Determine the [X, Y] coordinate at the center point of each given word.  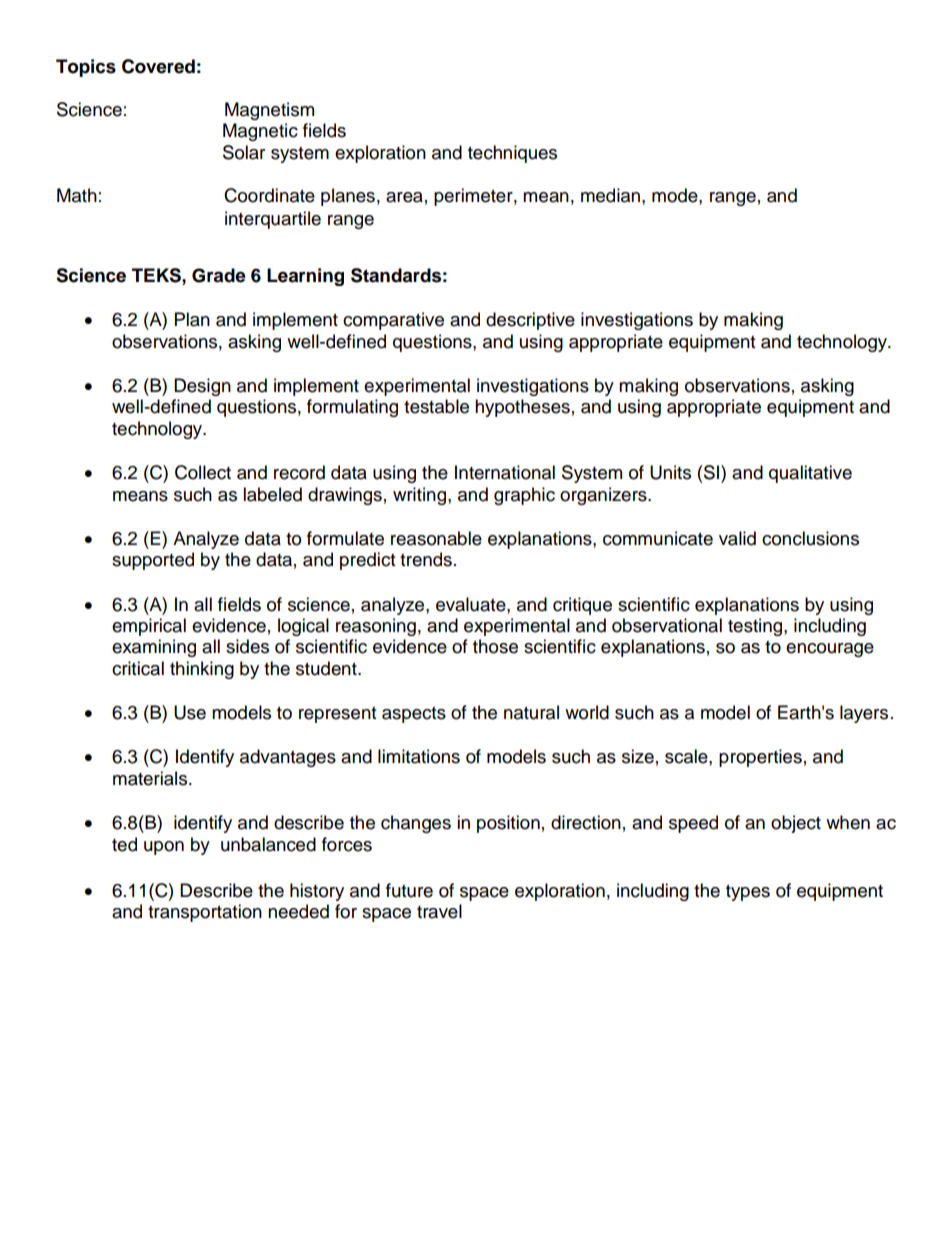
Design [202, 387]
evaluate [472, 604]
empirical [149, 627]
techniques [512, 154]
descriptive [530, 321]
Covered [158, 66]
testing [756, 627]
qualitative [810, 474]
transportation [205, 913]
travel [439, 911]
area [404, 197]
